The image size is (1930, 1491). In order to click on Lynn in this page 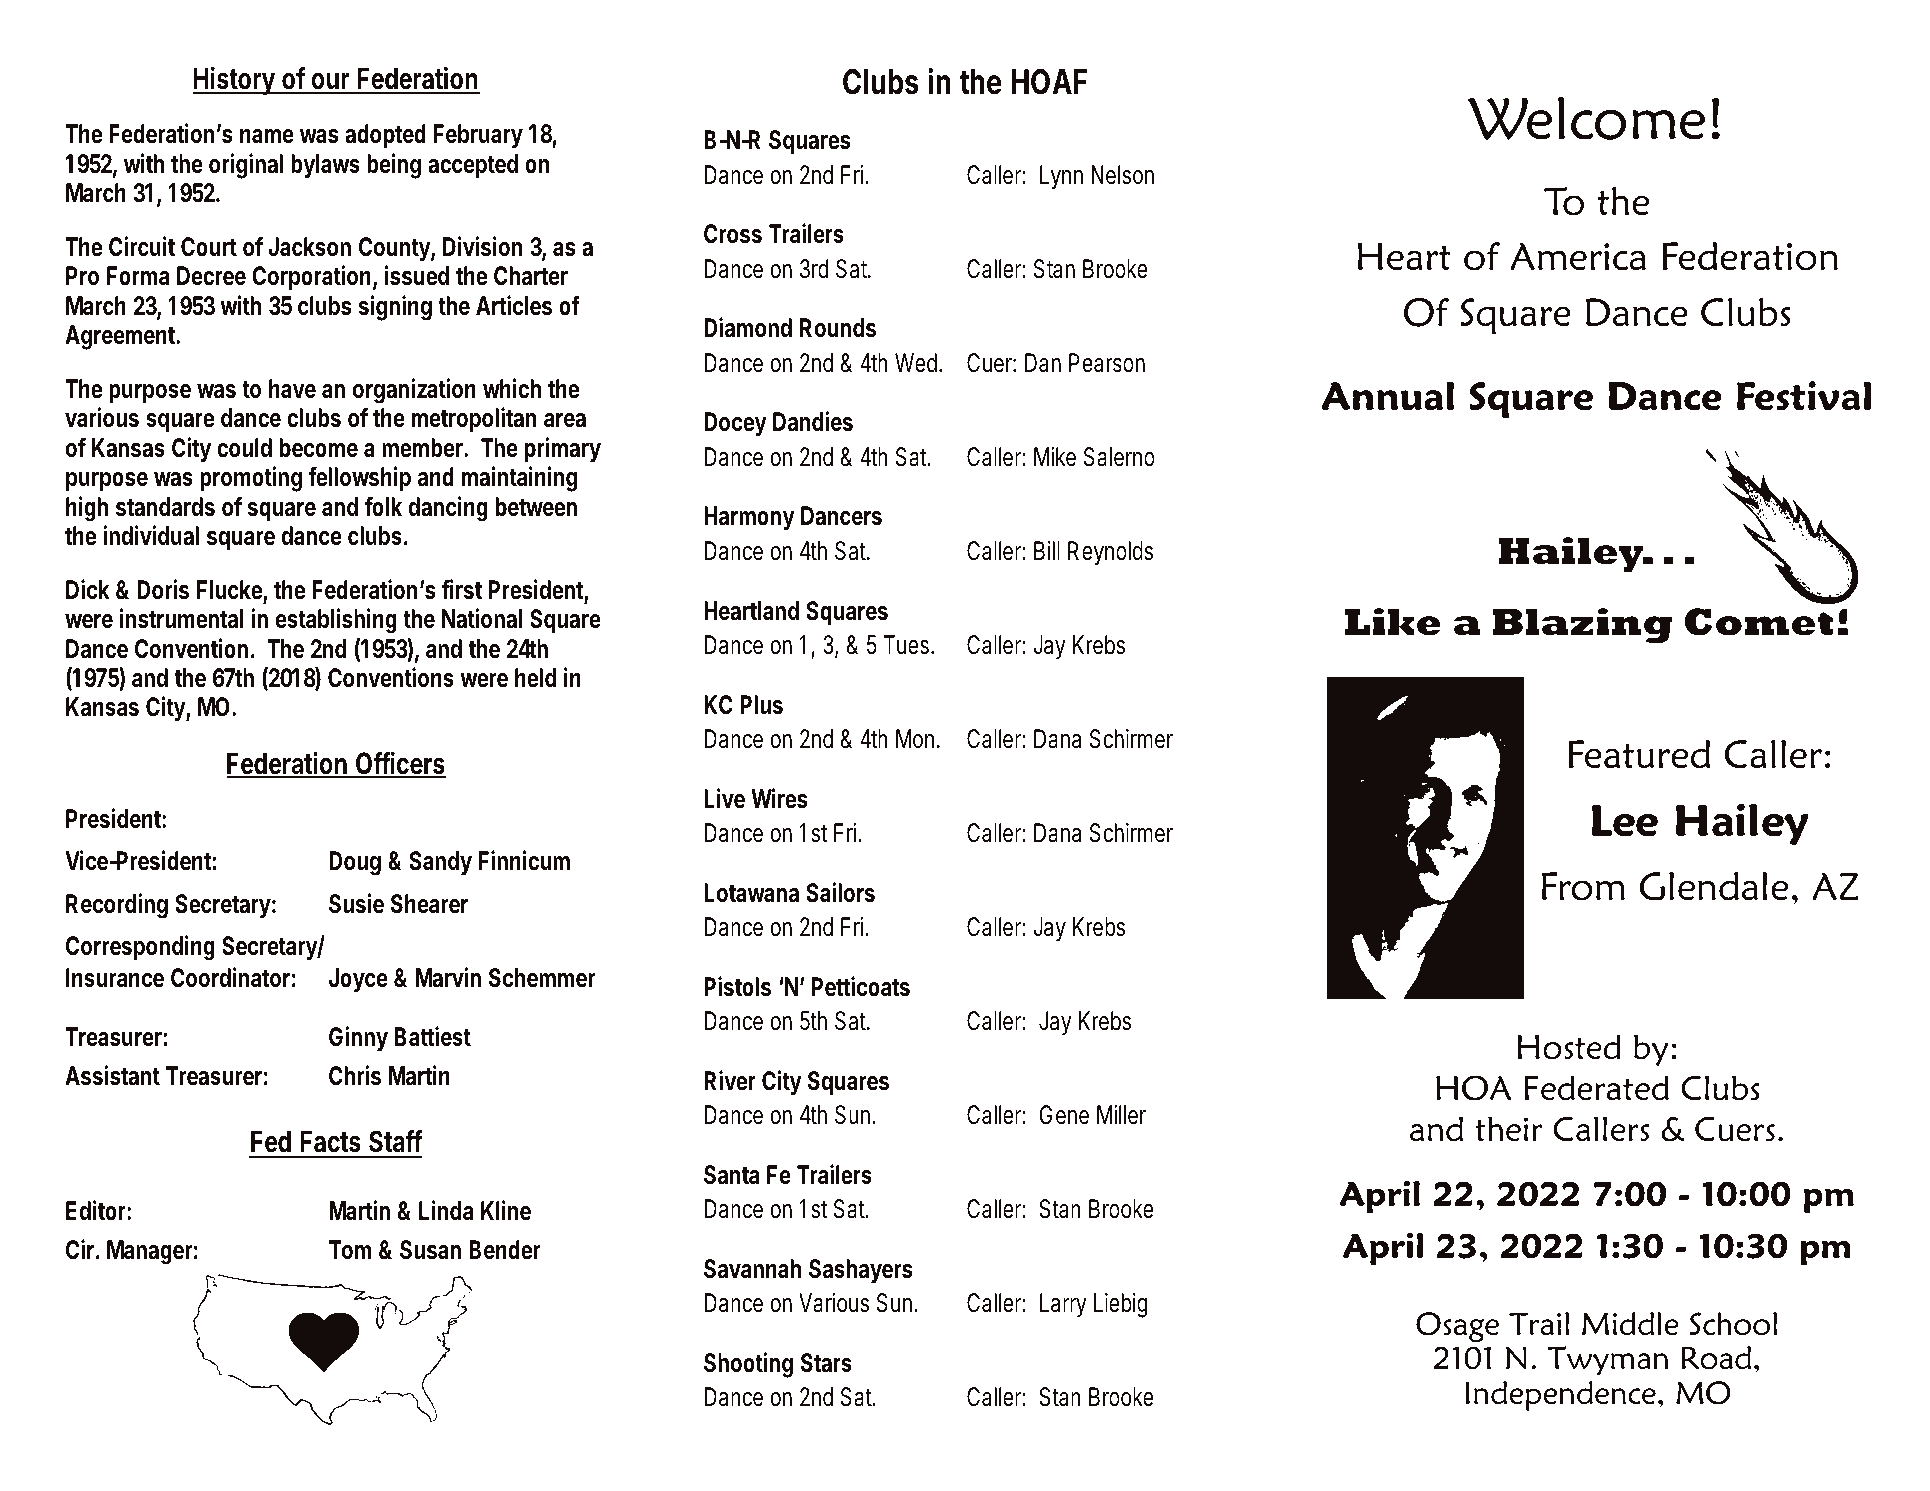, I will do `click(1061, 177)`.
